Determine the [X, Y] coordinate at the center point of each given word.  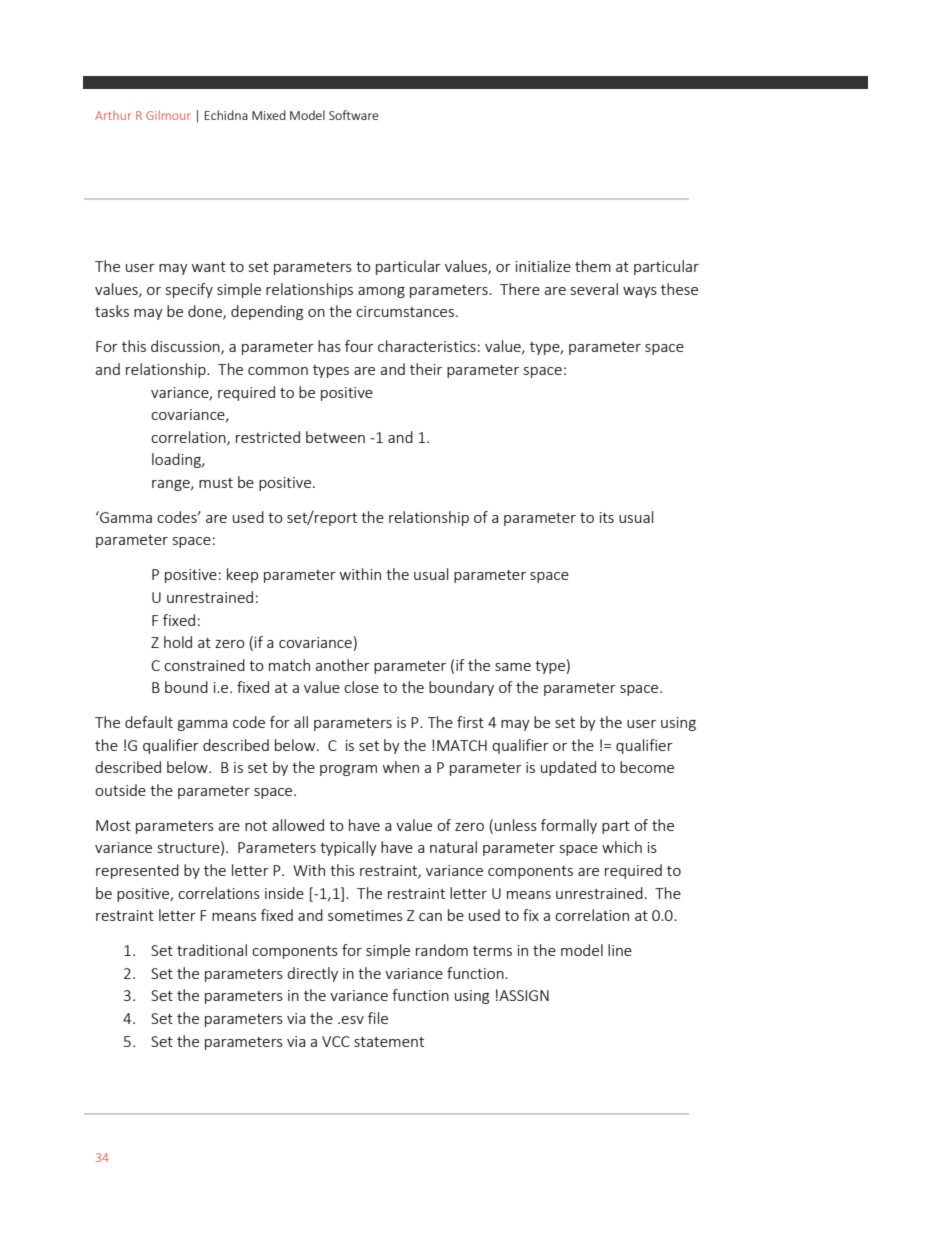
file [378, 1018]
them [593, 266]
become [647, 767]
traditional [212, 950]
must [216, 483]
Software [354, 115]
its [607, 517]
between [335, 437]
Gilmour [168, 115]
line [620, 950]
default [149, 722]
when [401, 767]
